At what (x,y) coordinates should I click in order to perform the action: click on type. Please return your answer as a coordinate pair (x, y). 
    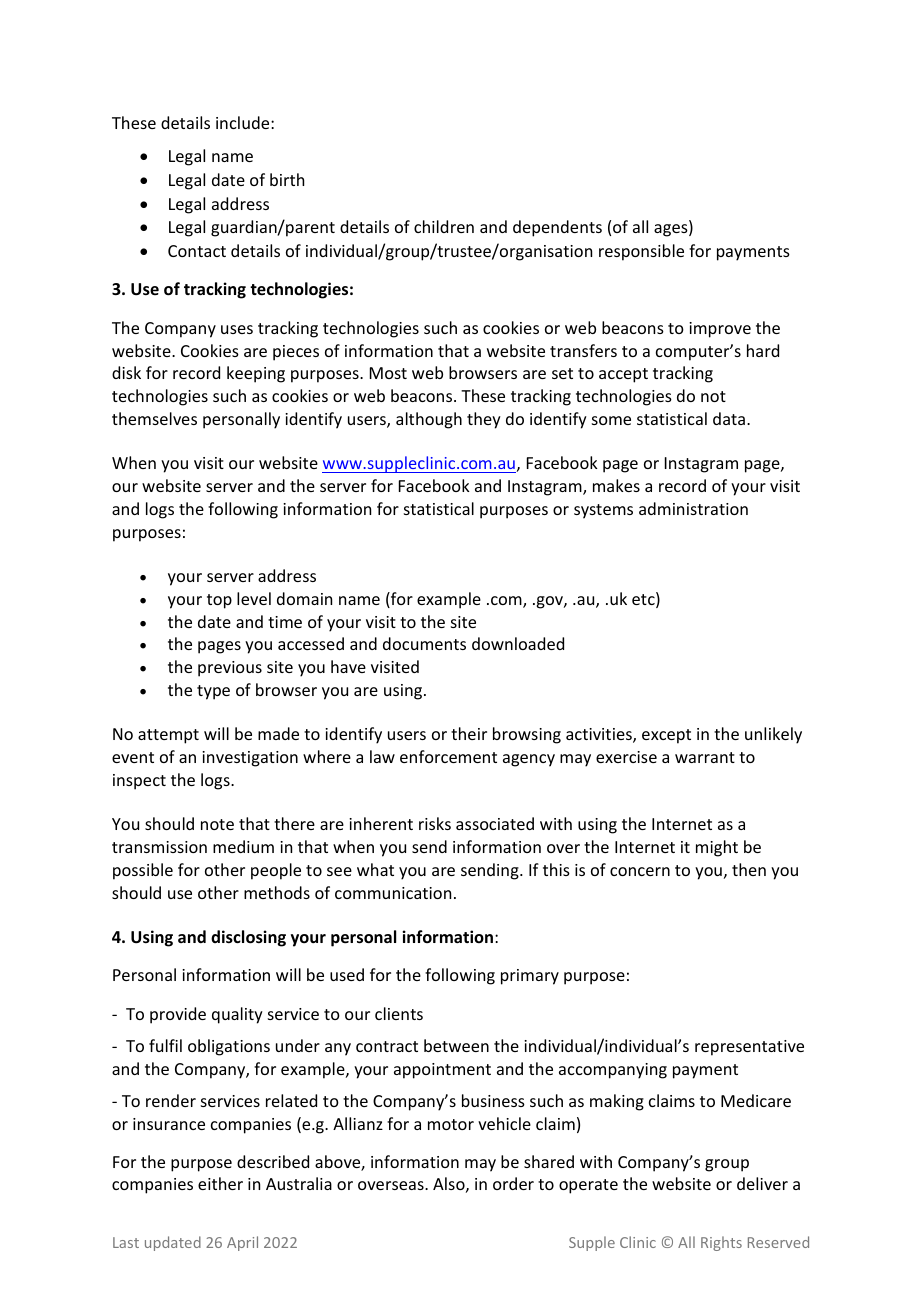
    Looking at the image, I should click on (213, 692).
